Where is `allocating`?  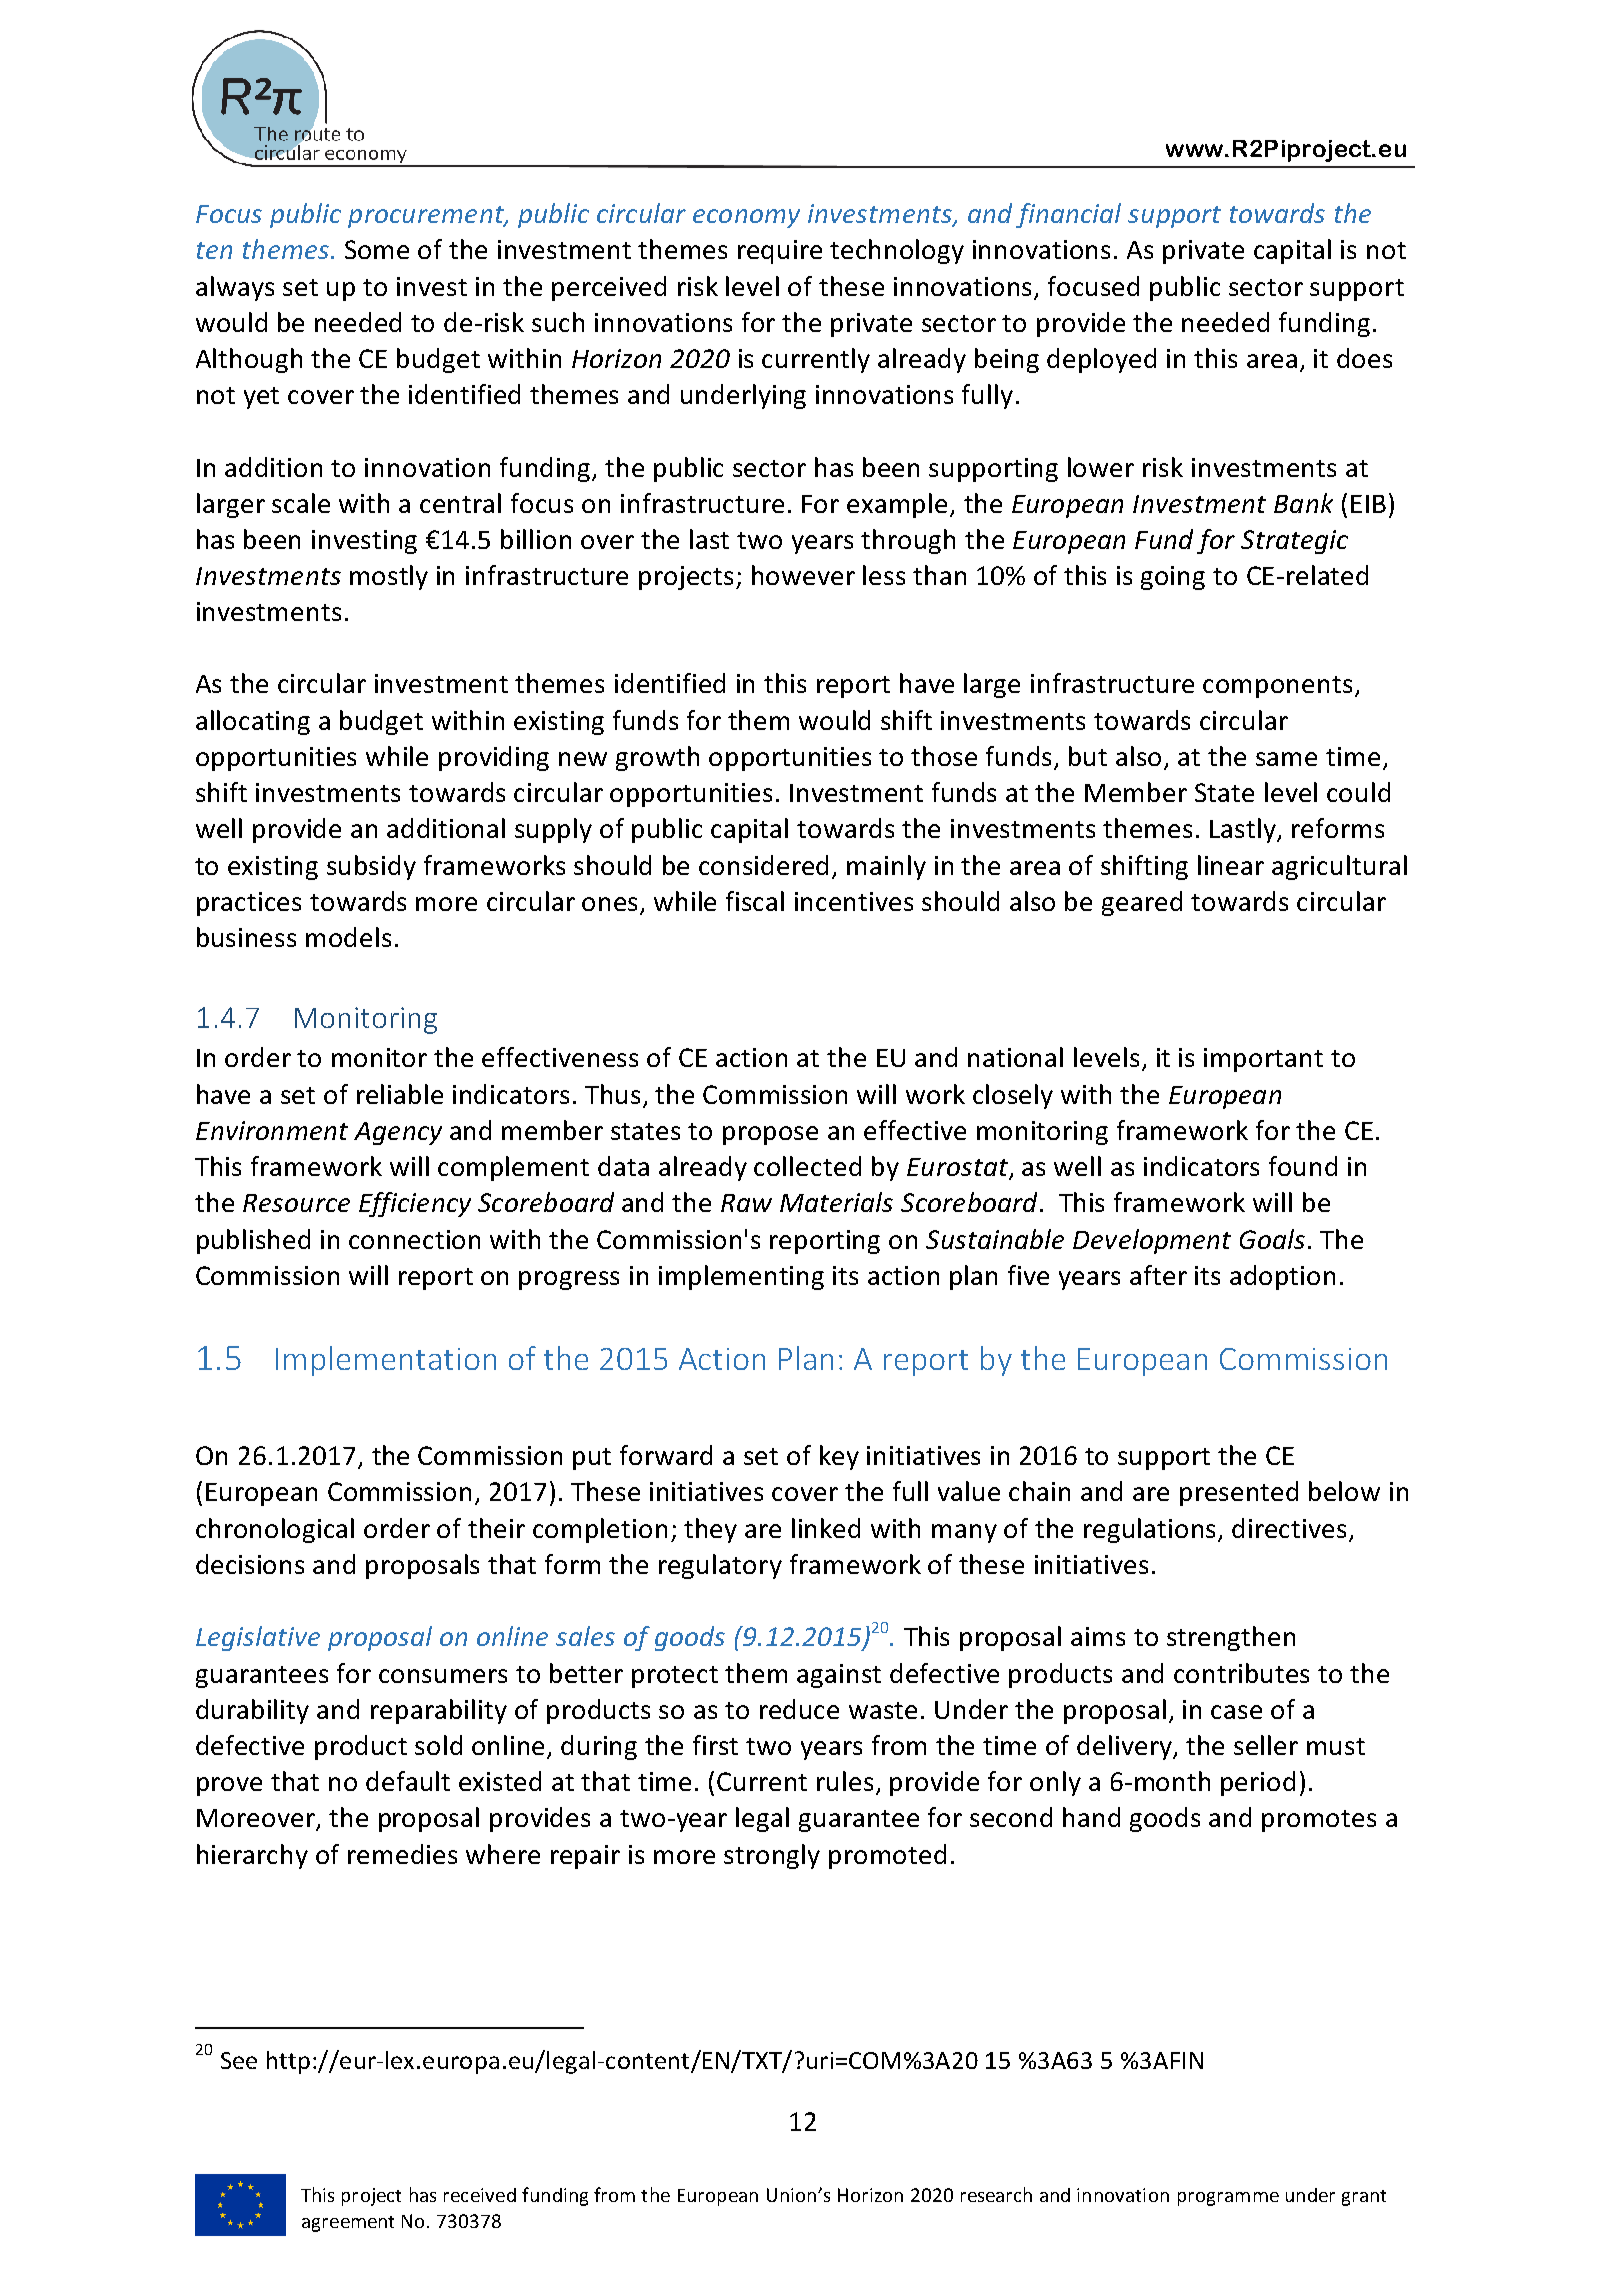
allocating is located at coordinates (253, 722).
